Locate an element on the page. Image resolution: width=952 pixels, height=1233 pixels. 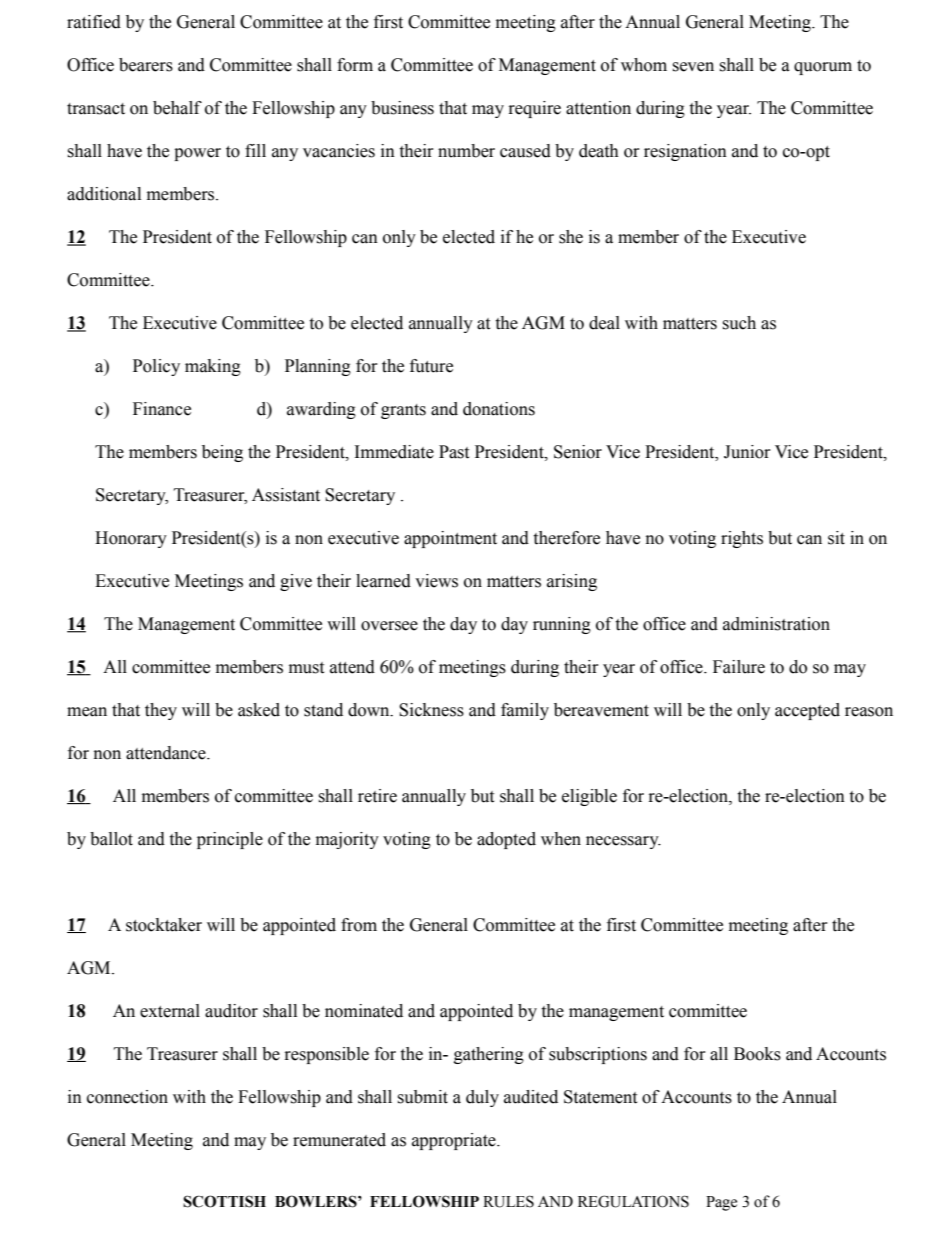
Junior is located at coordinates (747, 452).
